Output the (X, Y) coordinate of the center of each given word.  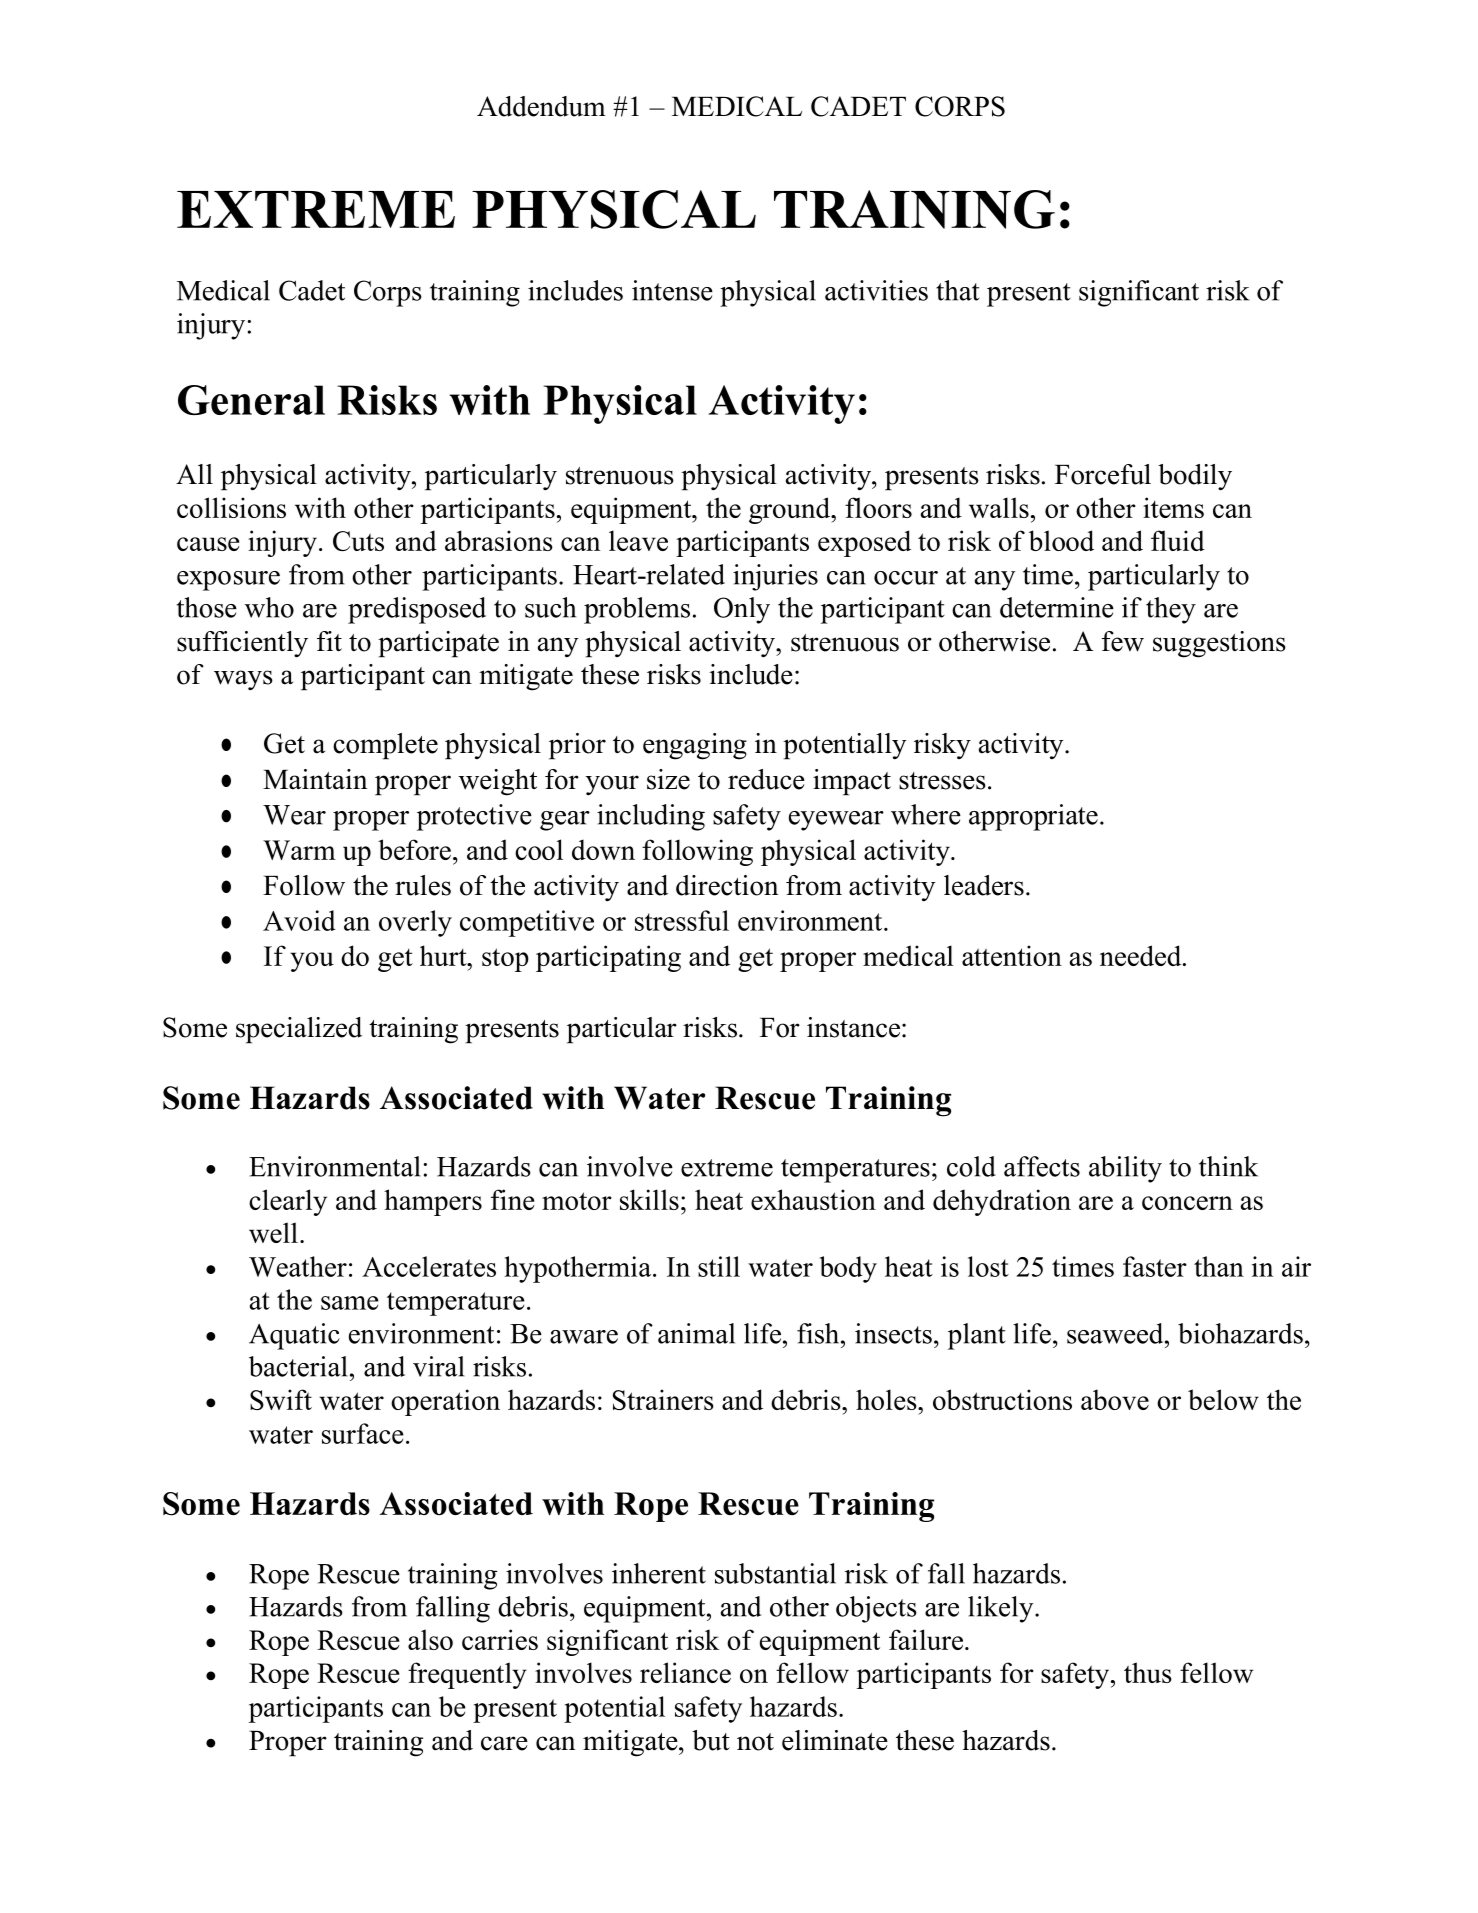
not (755, 1742)
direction (727, 885)
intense (672, 290)
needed (1142, 955)
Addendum (541, 106)
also (430, 1639)
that (957, 290)
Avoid (299, 920)
